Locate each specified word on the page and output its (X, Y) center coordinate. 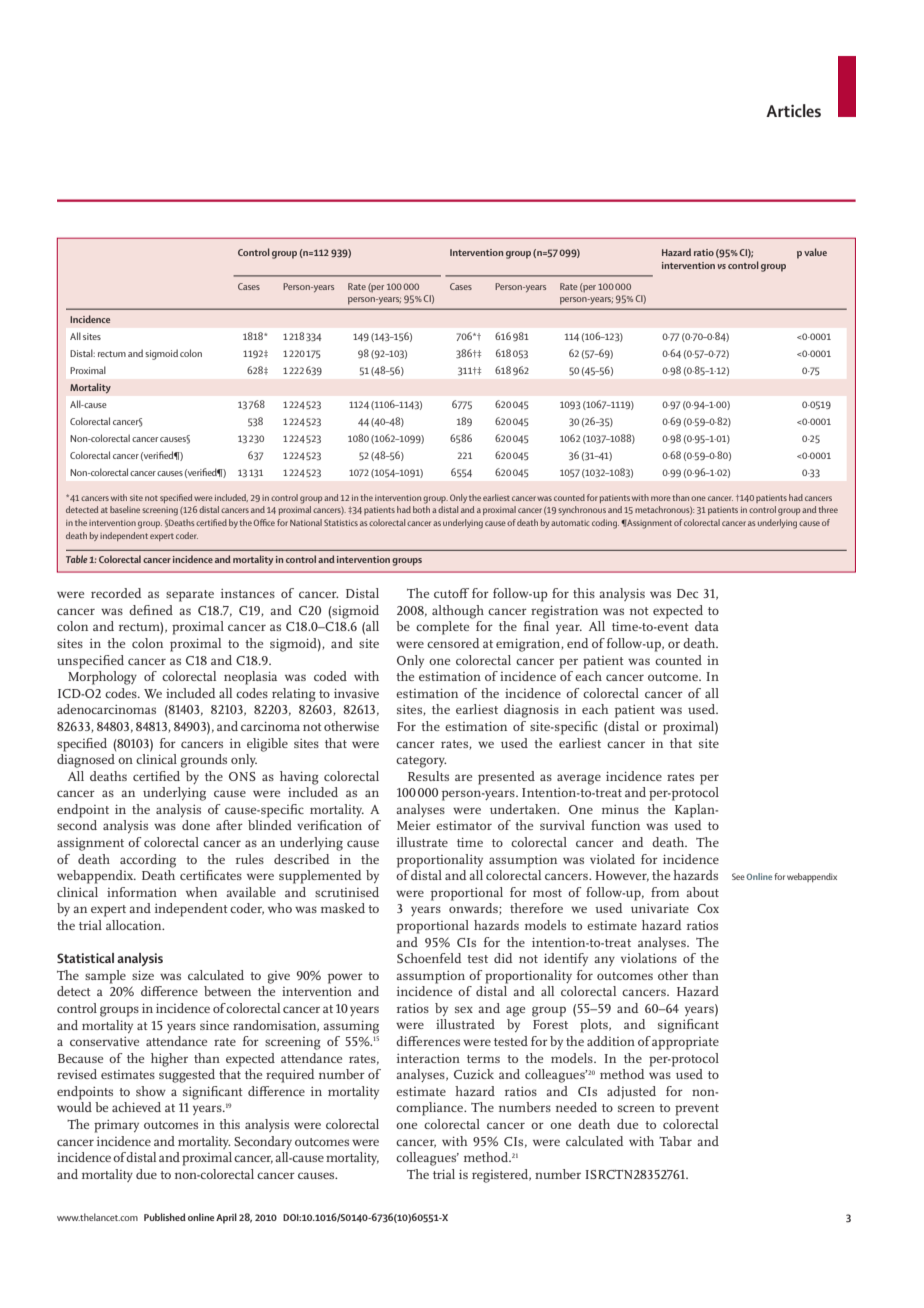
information (142, 892)
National (306, 522)
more (661, 498)
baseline (125, 509)
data (707, 626)
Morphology (102, 678)
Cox (708, 908)
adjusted (631, 1092)
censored (453, 643)
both (421, 509)
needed (576, 1107)
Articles (793, 110)
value (815, 252)
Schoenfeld (429, 958)
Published (165, 1217)
